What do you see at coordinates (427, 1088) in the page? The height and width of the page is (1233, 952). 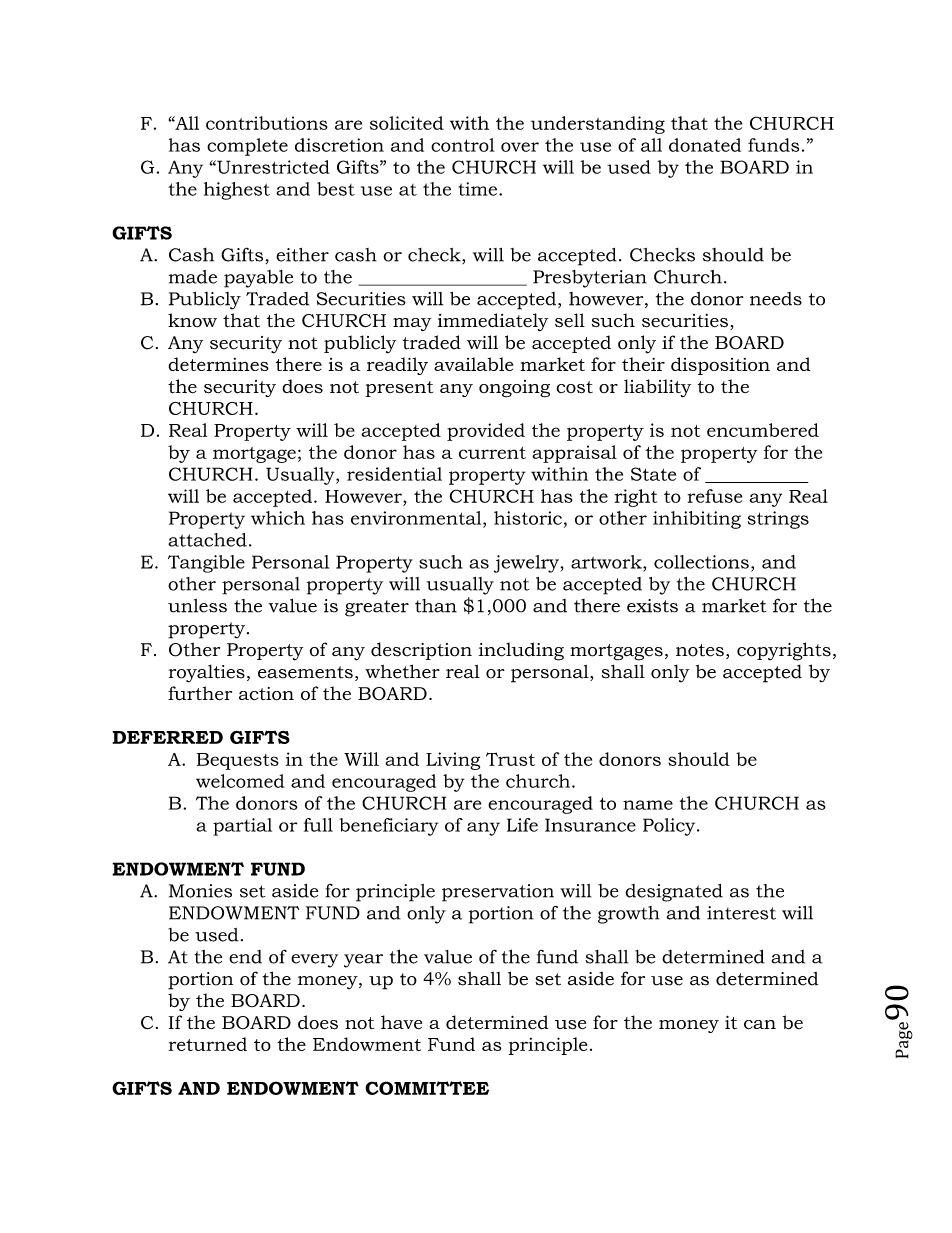 I see `COMMITTEE` at bounding box center [427, 1088].
